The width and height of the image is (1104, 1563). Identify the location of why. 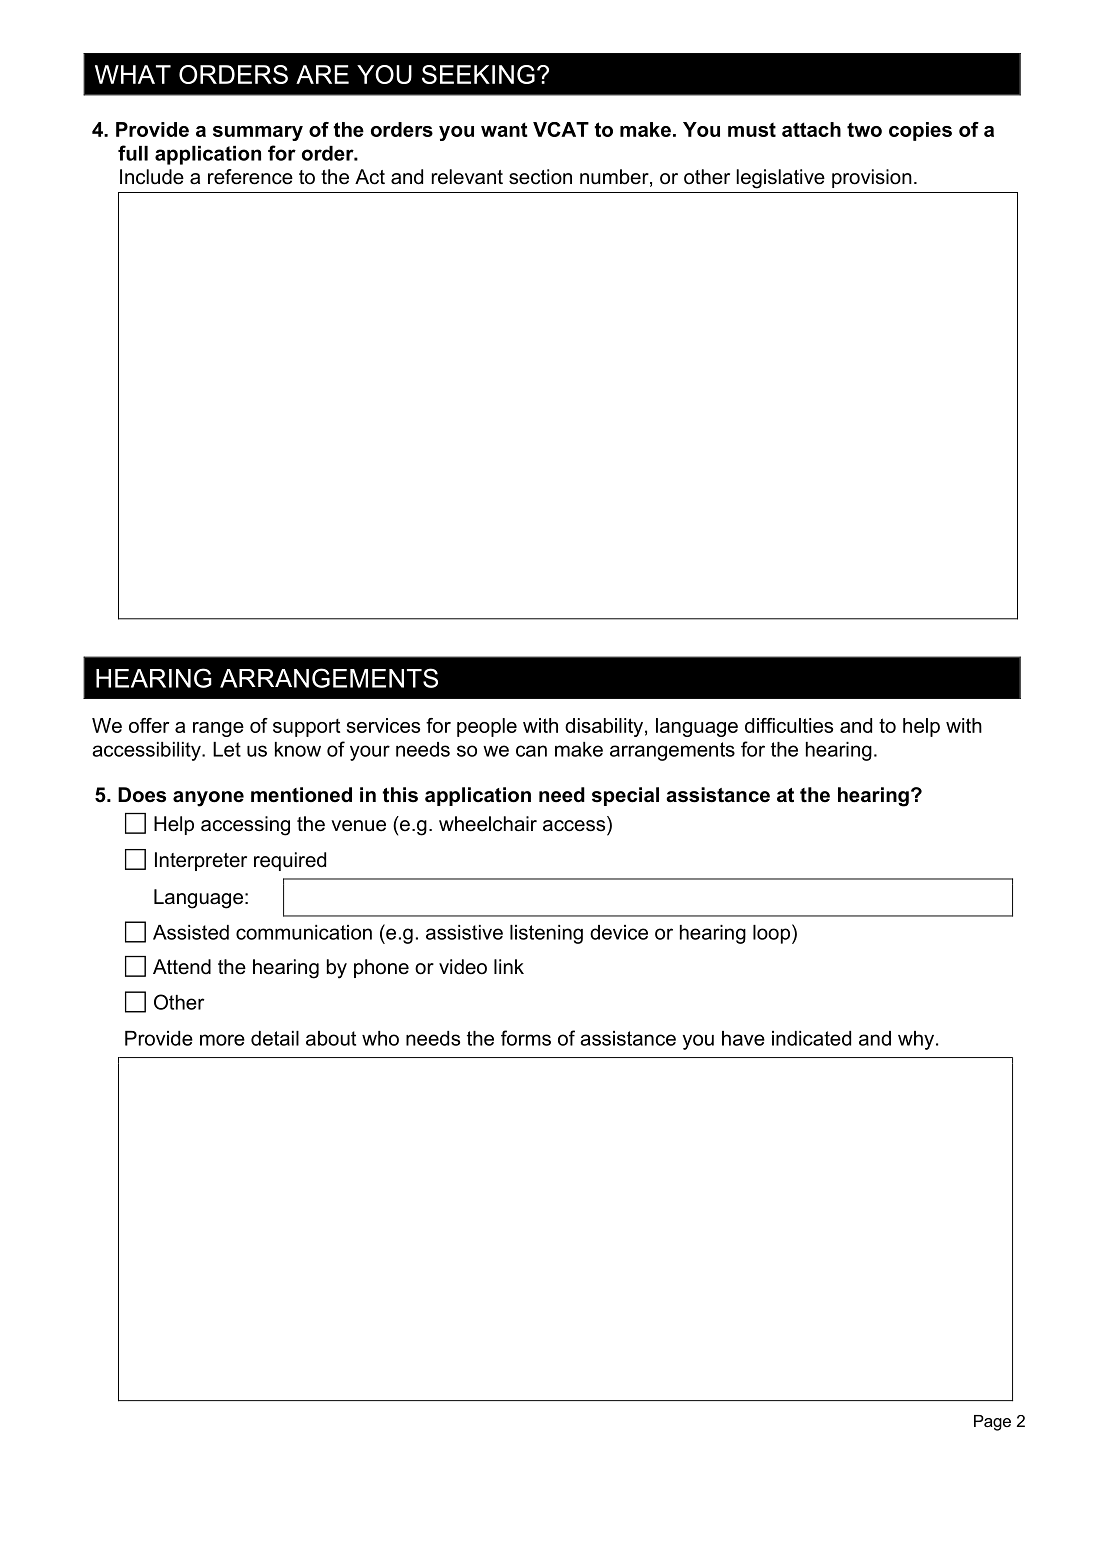
(917, 1040).
